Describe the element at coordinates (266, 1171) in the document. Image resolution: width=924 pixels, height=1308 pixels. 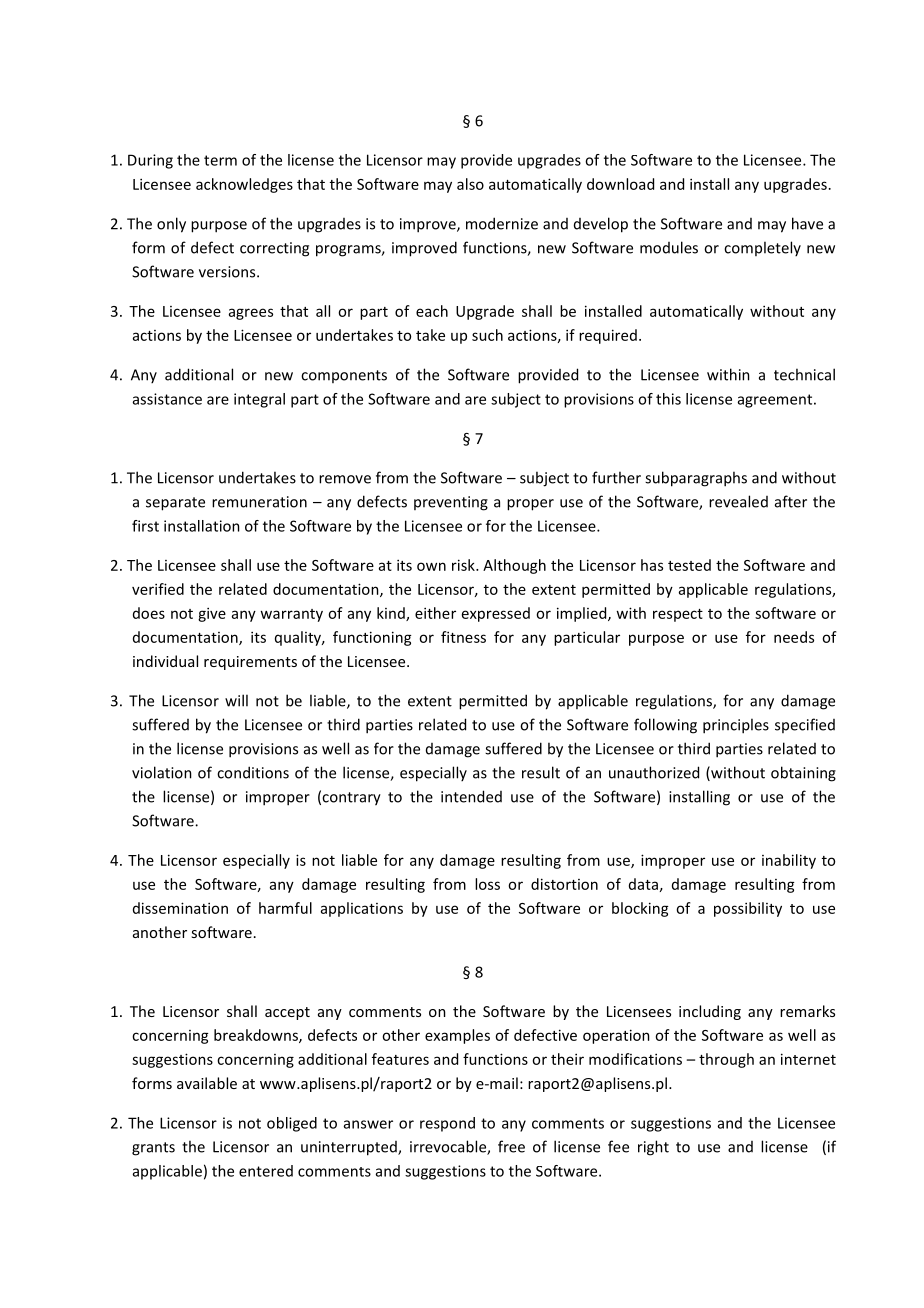
I see `entered` at that location.
